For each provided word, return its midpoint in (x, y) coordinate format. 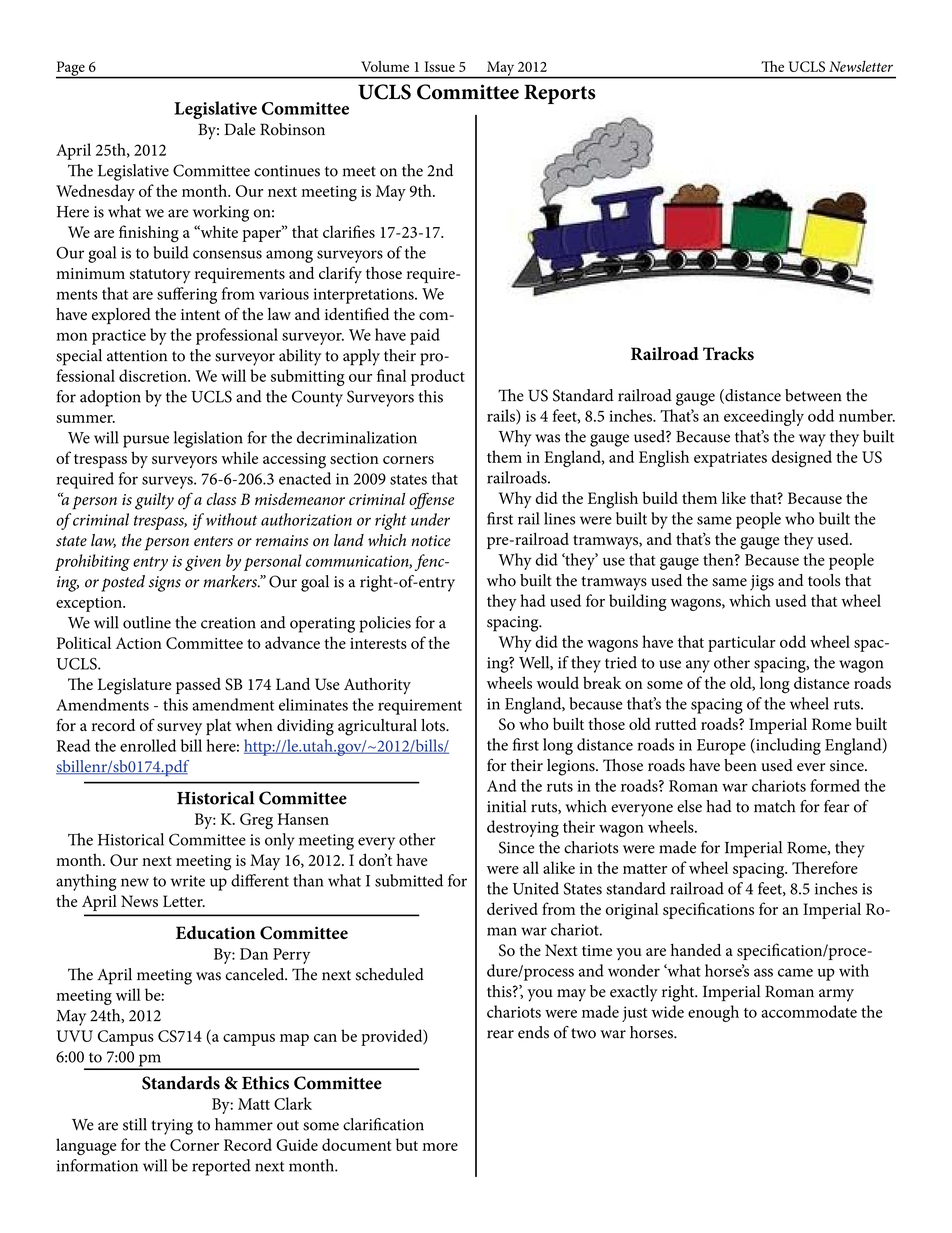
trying (172, 1127)
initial (507, 806)
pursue (146, 441)
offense (431, 501)
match (775, 806)
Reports (559, 94)
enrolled (148, 745)
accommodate (809, 1011)
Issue (439, 66)
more (440, 1147)
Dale (240, 129)
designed (802, 458)
